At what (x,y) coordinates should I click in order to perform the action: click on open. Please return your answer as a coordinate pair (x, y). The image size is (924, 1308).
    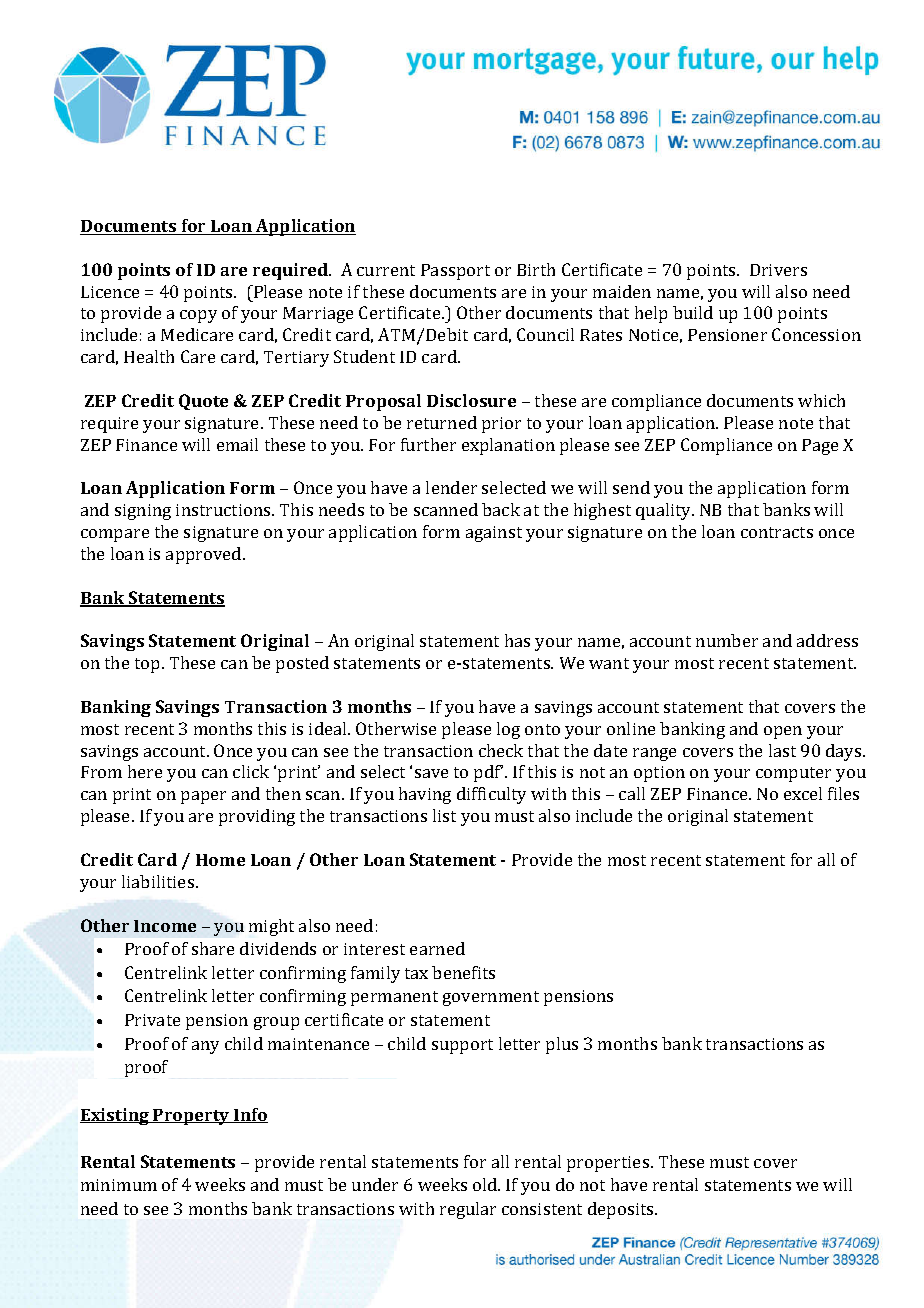
    Looking at the image, I should click on (783, 732).
